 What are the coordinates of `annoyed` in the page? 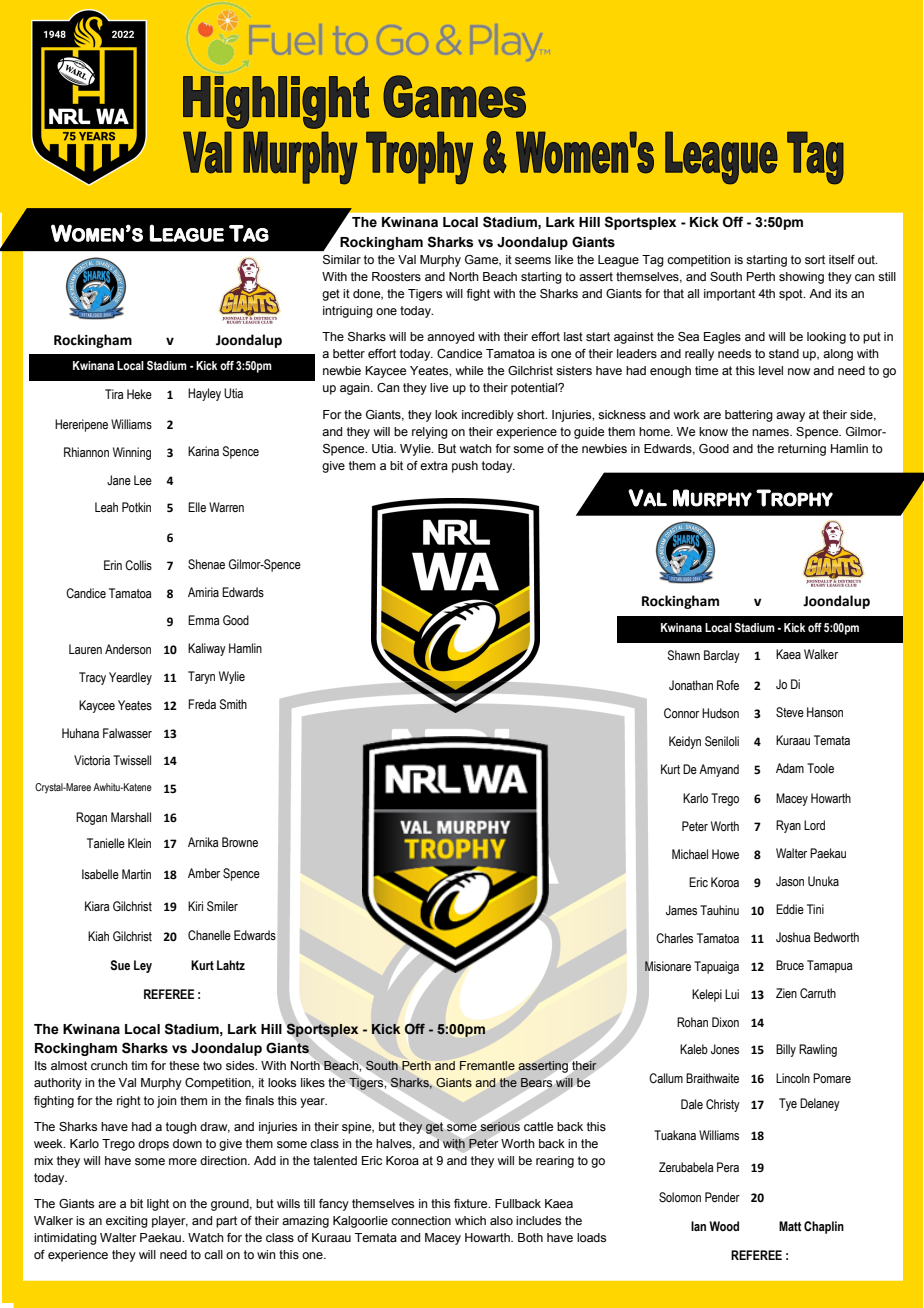 It's located at (450, 338).
